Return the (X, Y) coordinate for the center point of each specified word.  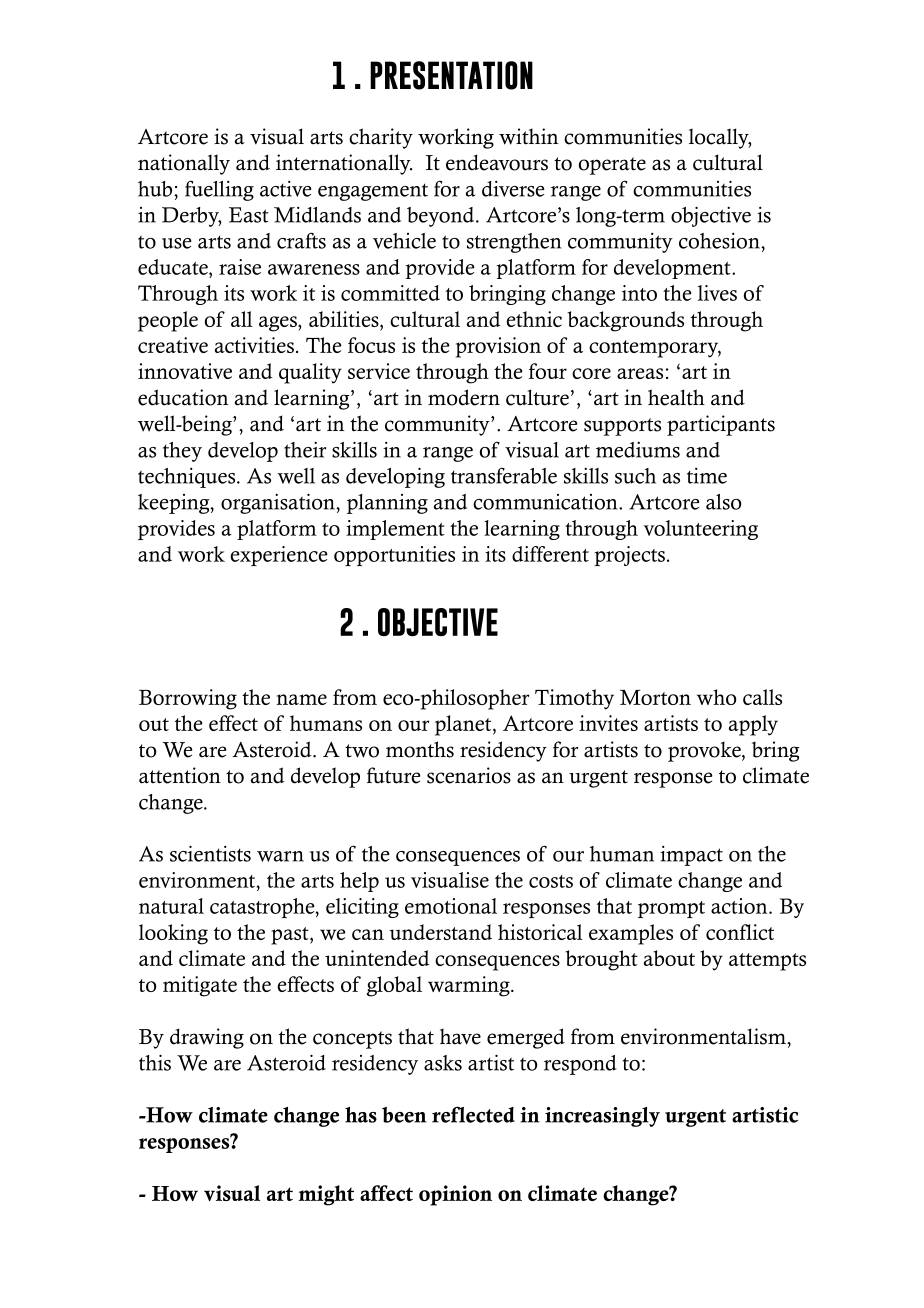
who (716, 697)
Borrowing (188, 699)
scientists (210, 853)
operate (612, 166)
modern (464, 397)
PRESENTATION (451, 75)
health (676, 397)
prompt (671, 909)
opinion (455, 1195)
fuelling (219, 190)
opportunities (394, 556)
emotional (451, 906)
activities (254, 345)
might (326, 1195)
